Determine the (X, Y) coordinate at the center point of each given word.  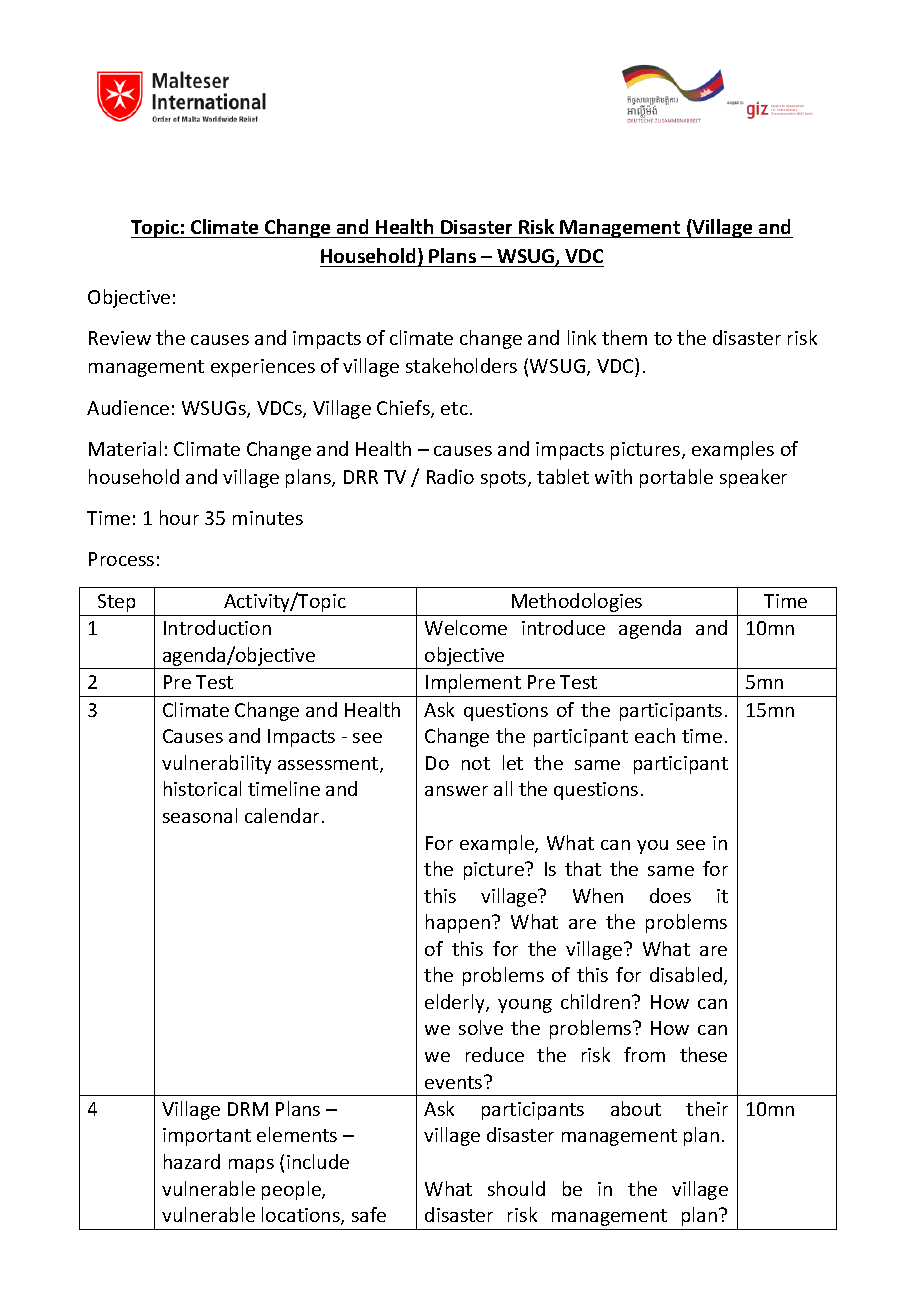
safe (369, 1214)
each (655, 735)
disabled (686, 974)
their (707, 1108)
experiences (263, 368)
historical (202, 788)
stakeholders (461, 365)
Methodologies (577, 602)
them (624, 337)
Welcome (466, 627)
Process (121, 559)
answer (456, 791)
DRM (248, 1109)
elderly (456, 1003)
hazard (192, 1161)
